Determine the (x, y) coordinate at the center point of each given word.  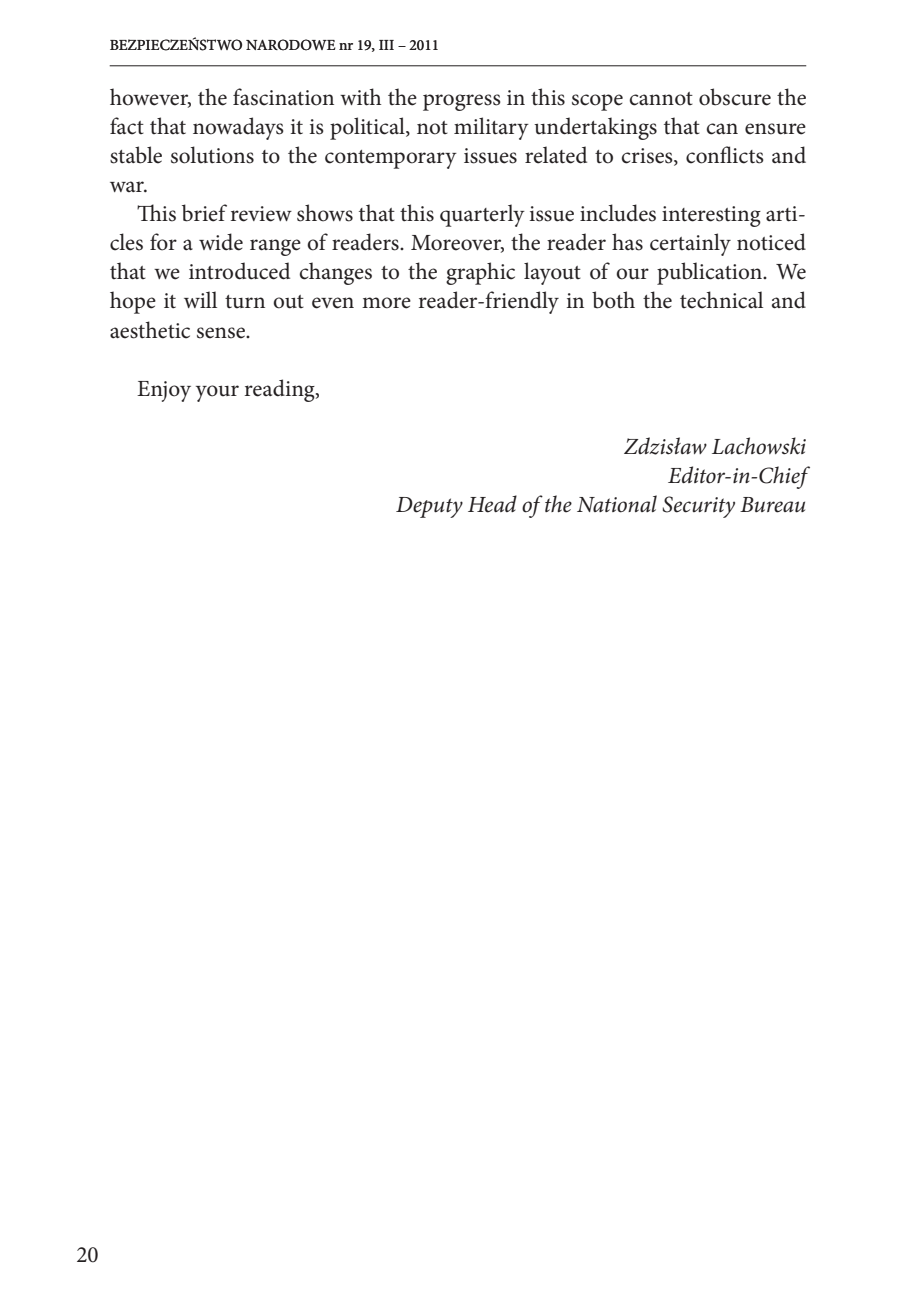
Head (492, 504)
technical (721, 300)
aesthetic (150, 330)
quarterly (482, 215)
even (333, 303)
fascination (283, 97)
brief (204, 213)
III (386, 45)
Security (699, 507)
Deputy (429, 507)
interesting (711, 216)
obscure (735, 97)
